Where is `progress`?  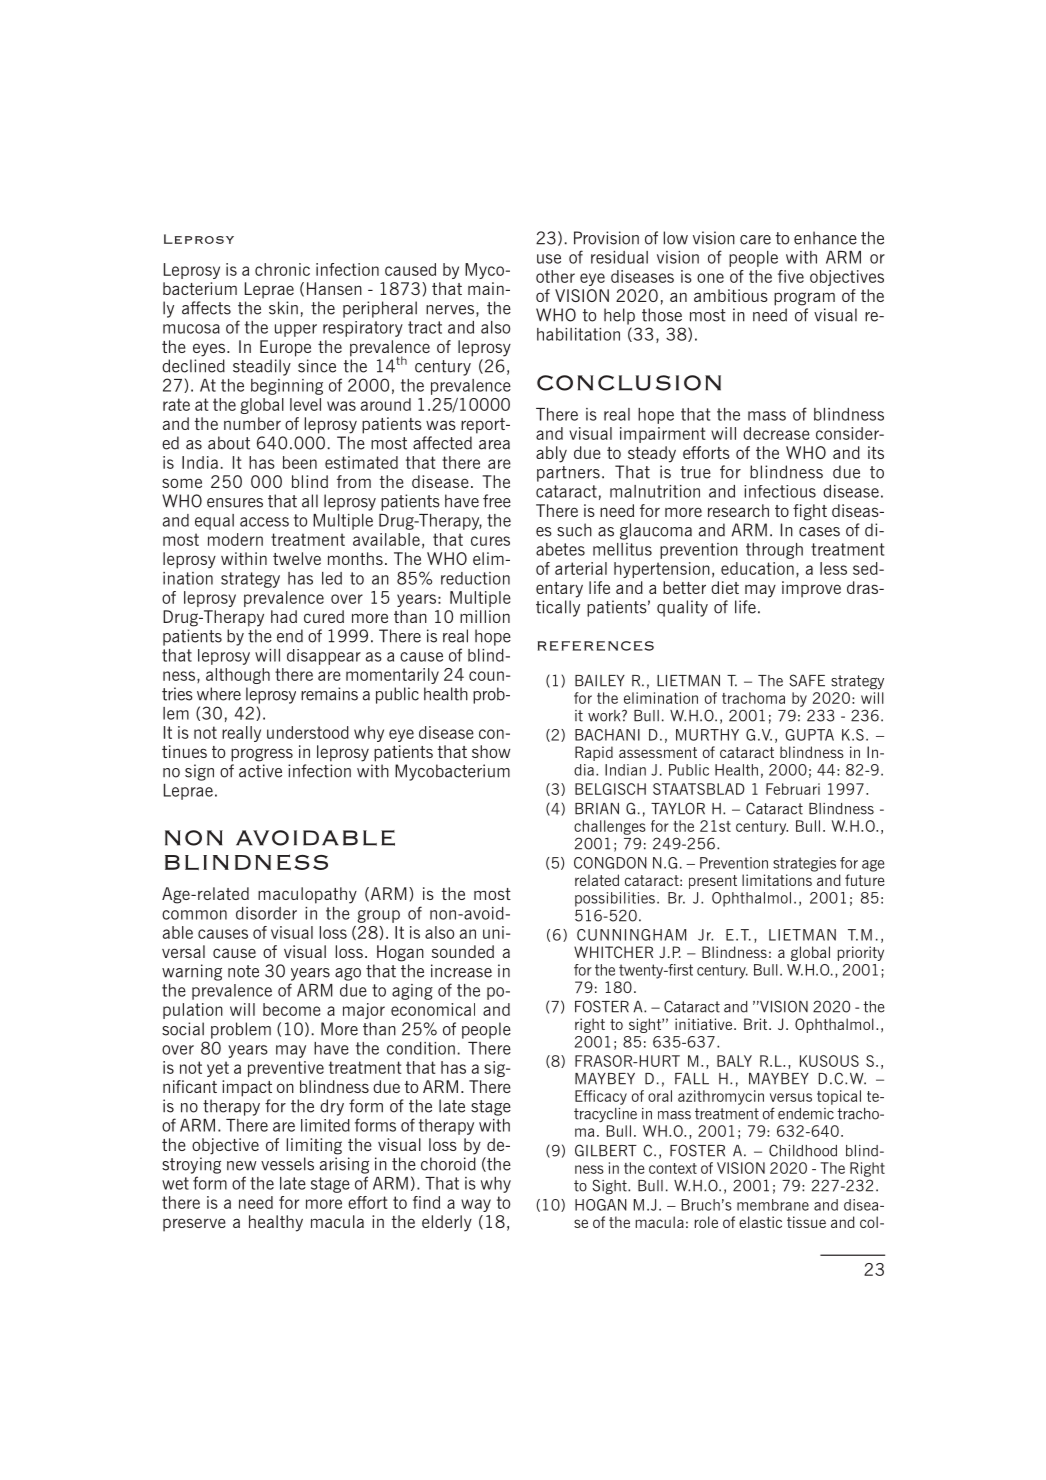 progress is located at coordinates (262, 755).
